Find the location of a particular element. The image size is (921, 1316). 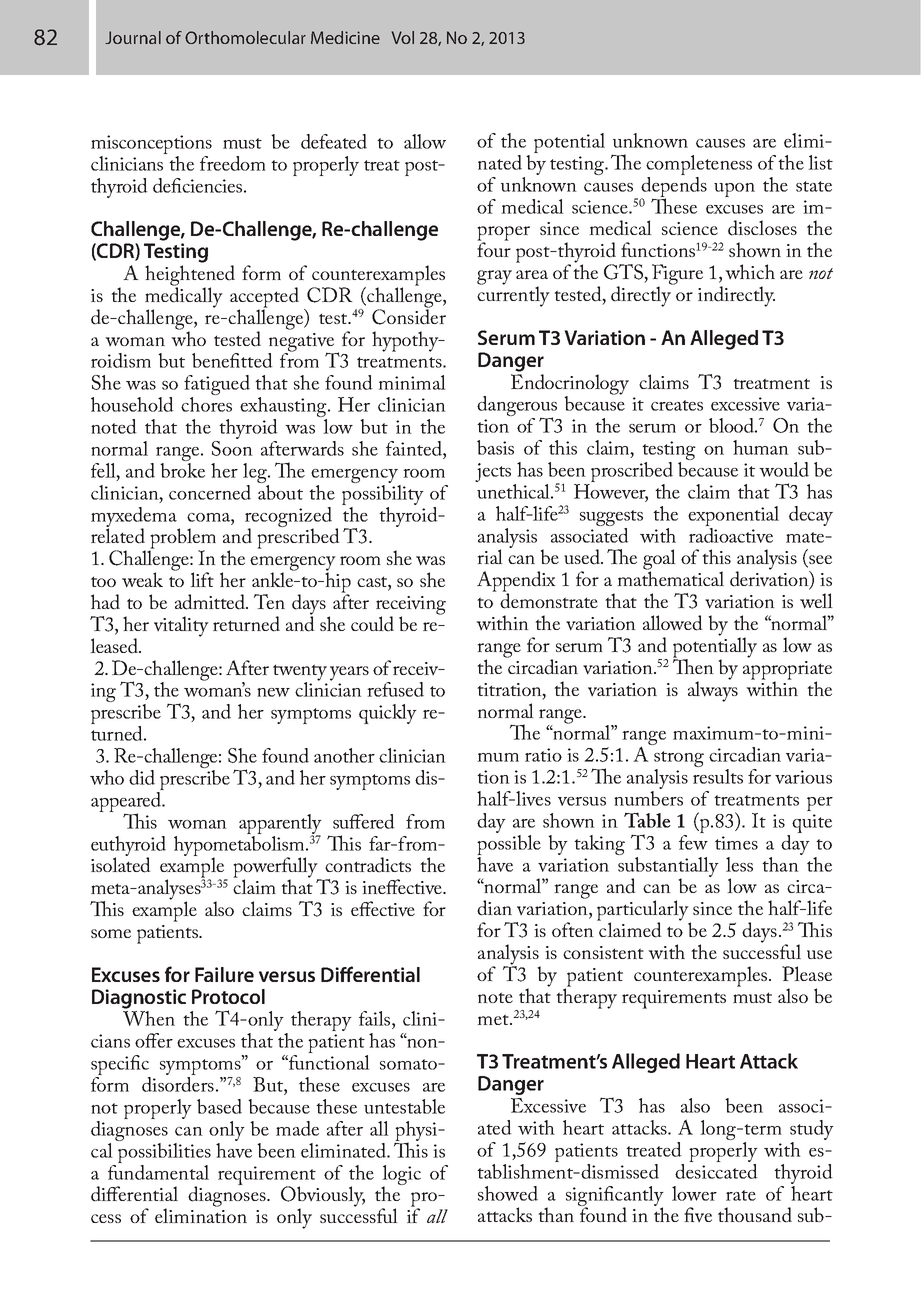

fundamental is located at coordinates (158, 1172).
